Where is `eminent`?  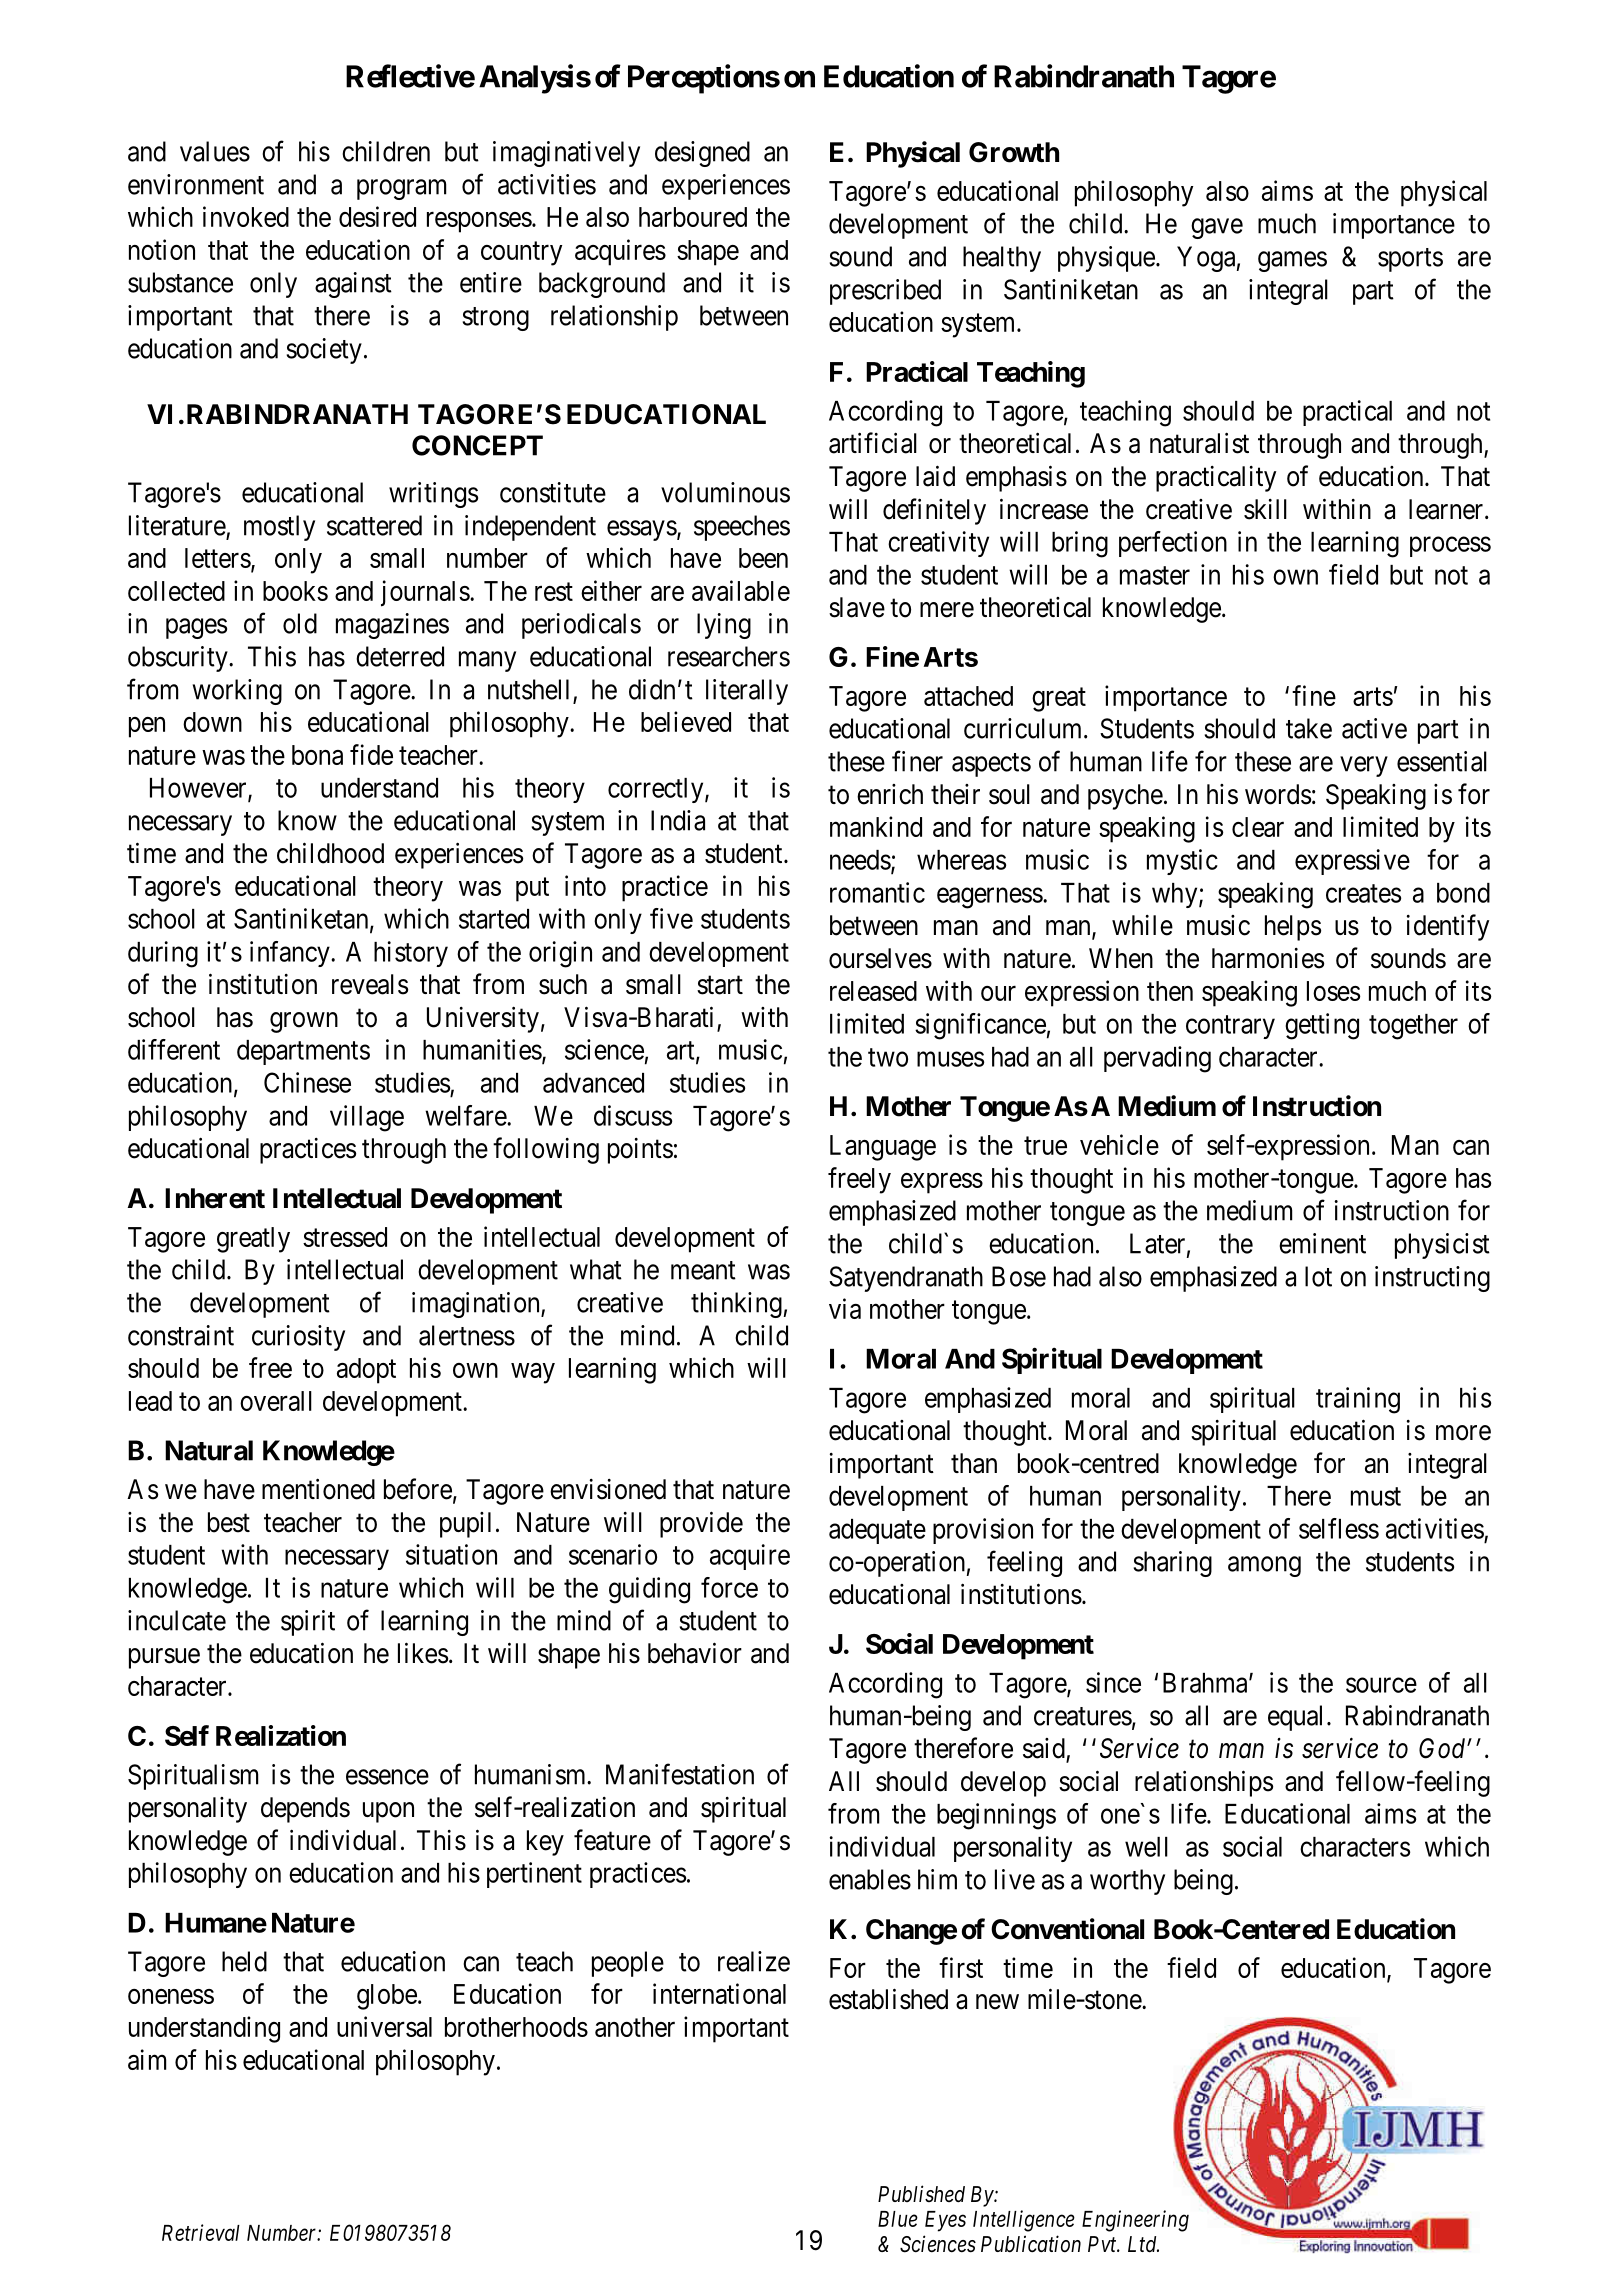 eminent is located at coordinates (1322, 1243).
